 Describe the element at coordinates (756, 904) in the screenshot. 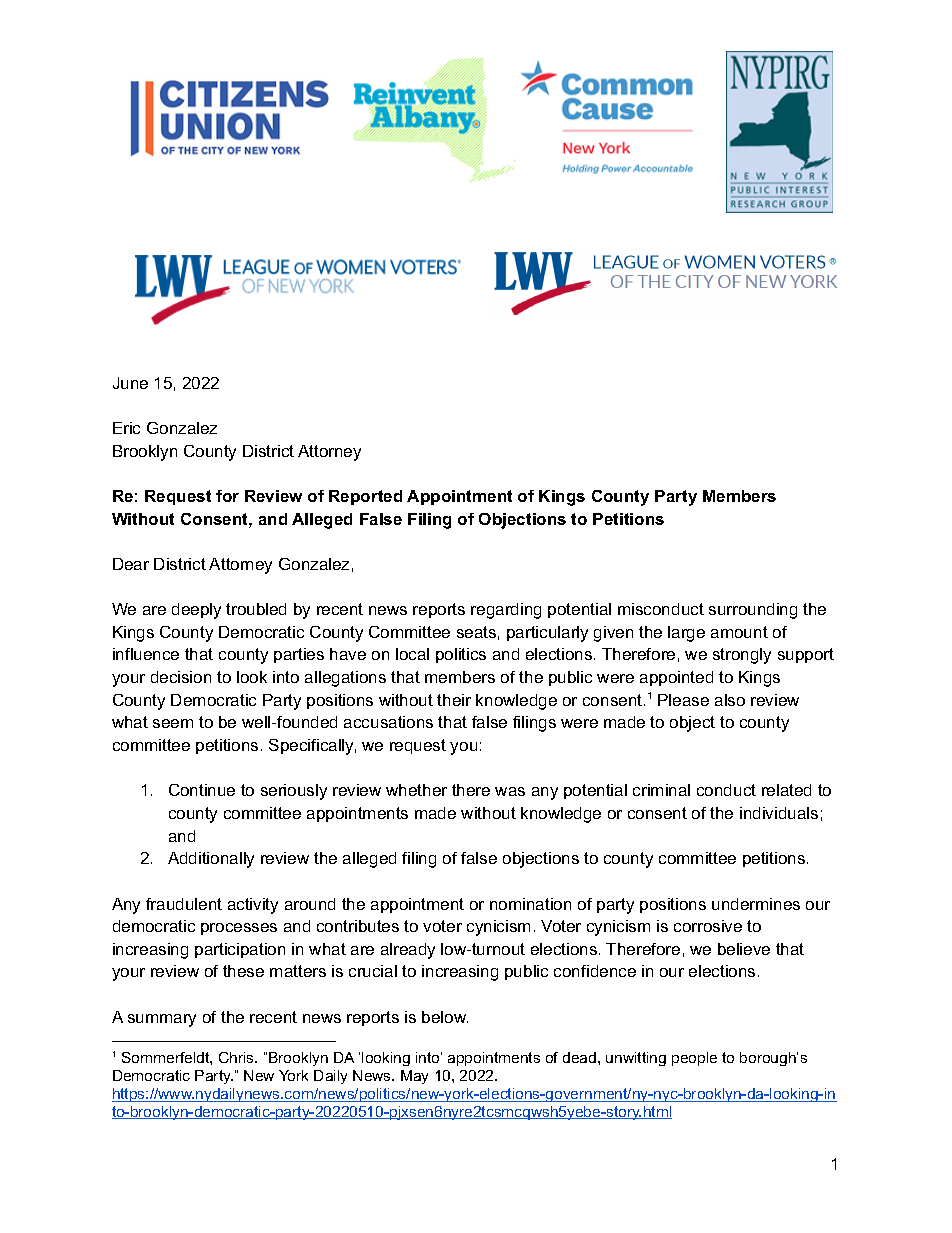

I see `undermines` at that location.
